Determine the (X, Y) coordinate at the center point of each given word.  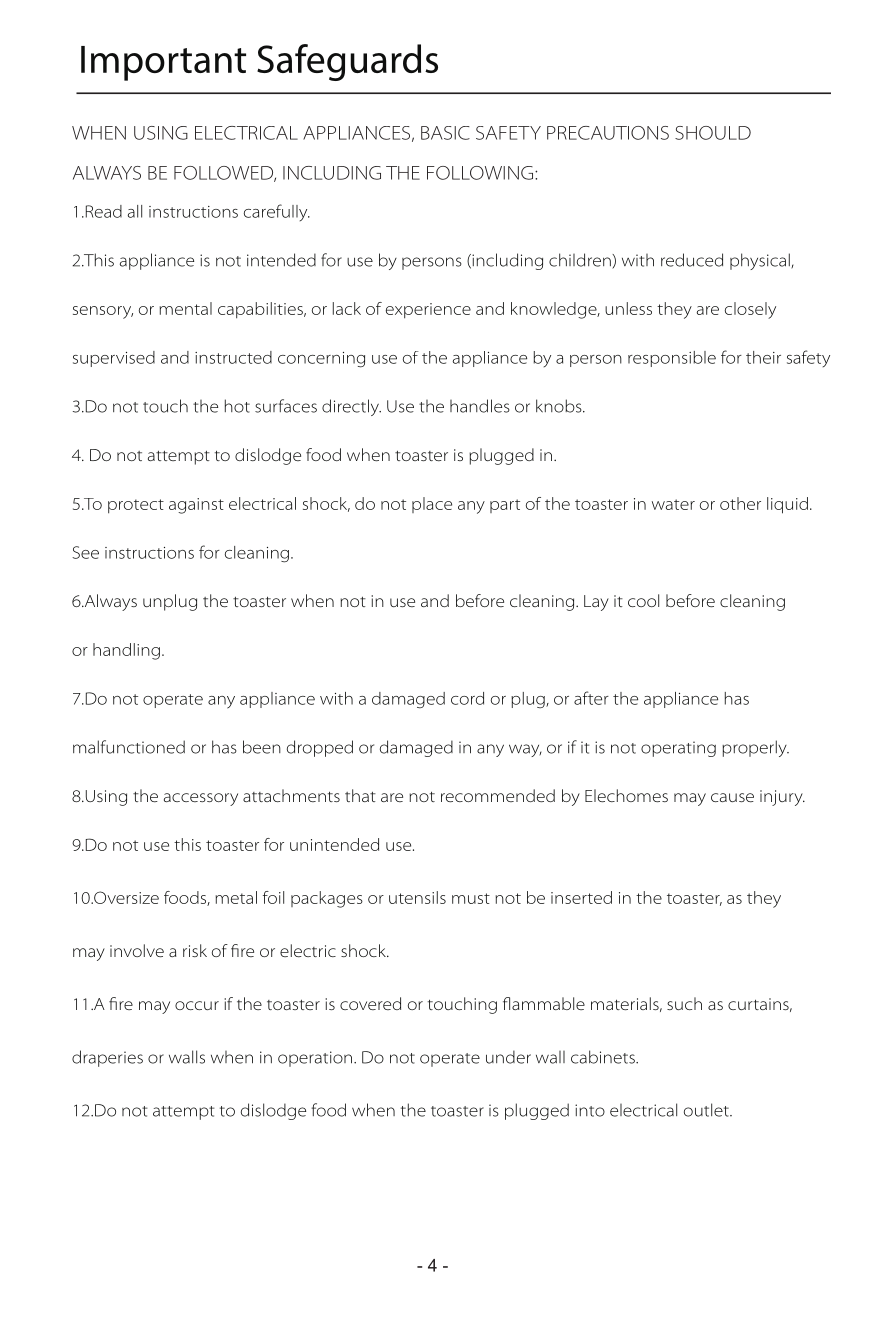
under (508, 1057)
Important (163, 63)
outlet (707, 1110)
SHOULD (713, 133)
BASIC (445, 133)
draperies (107, 1058)
